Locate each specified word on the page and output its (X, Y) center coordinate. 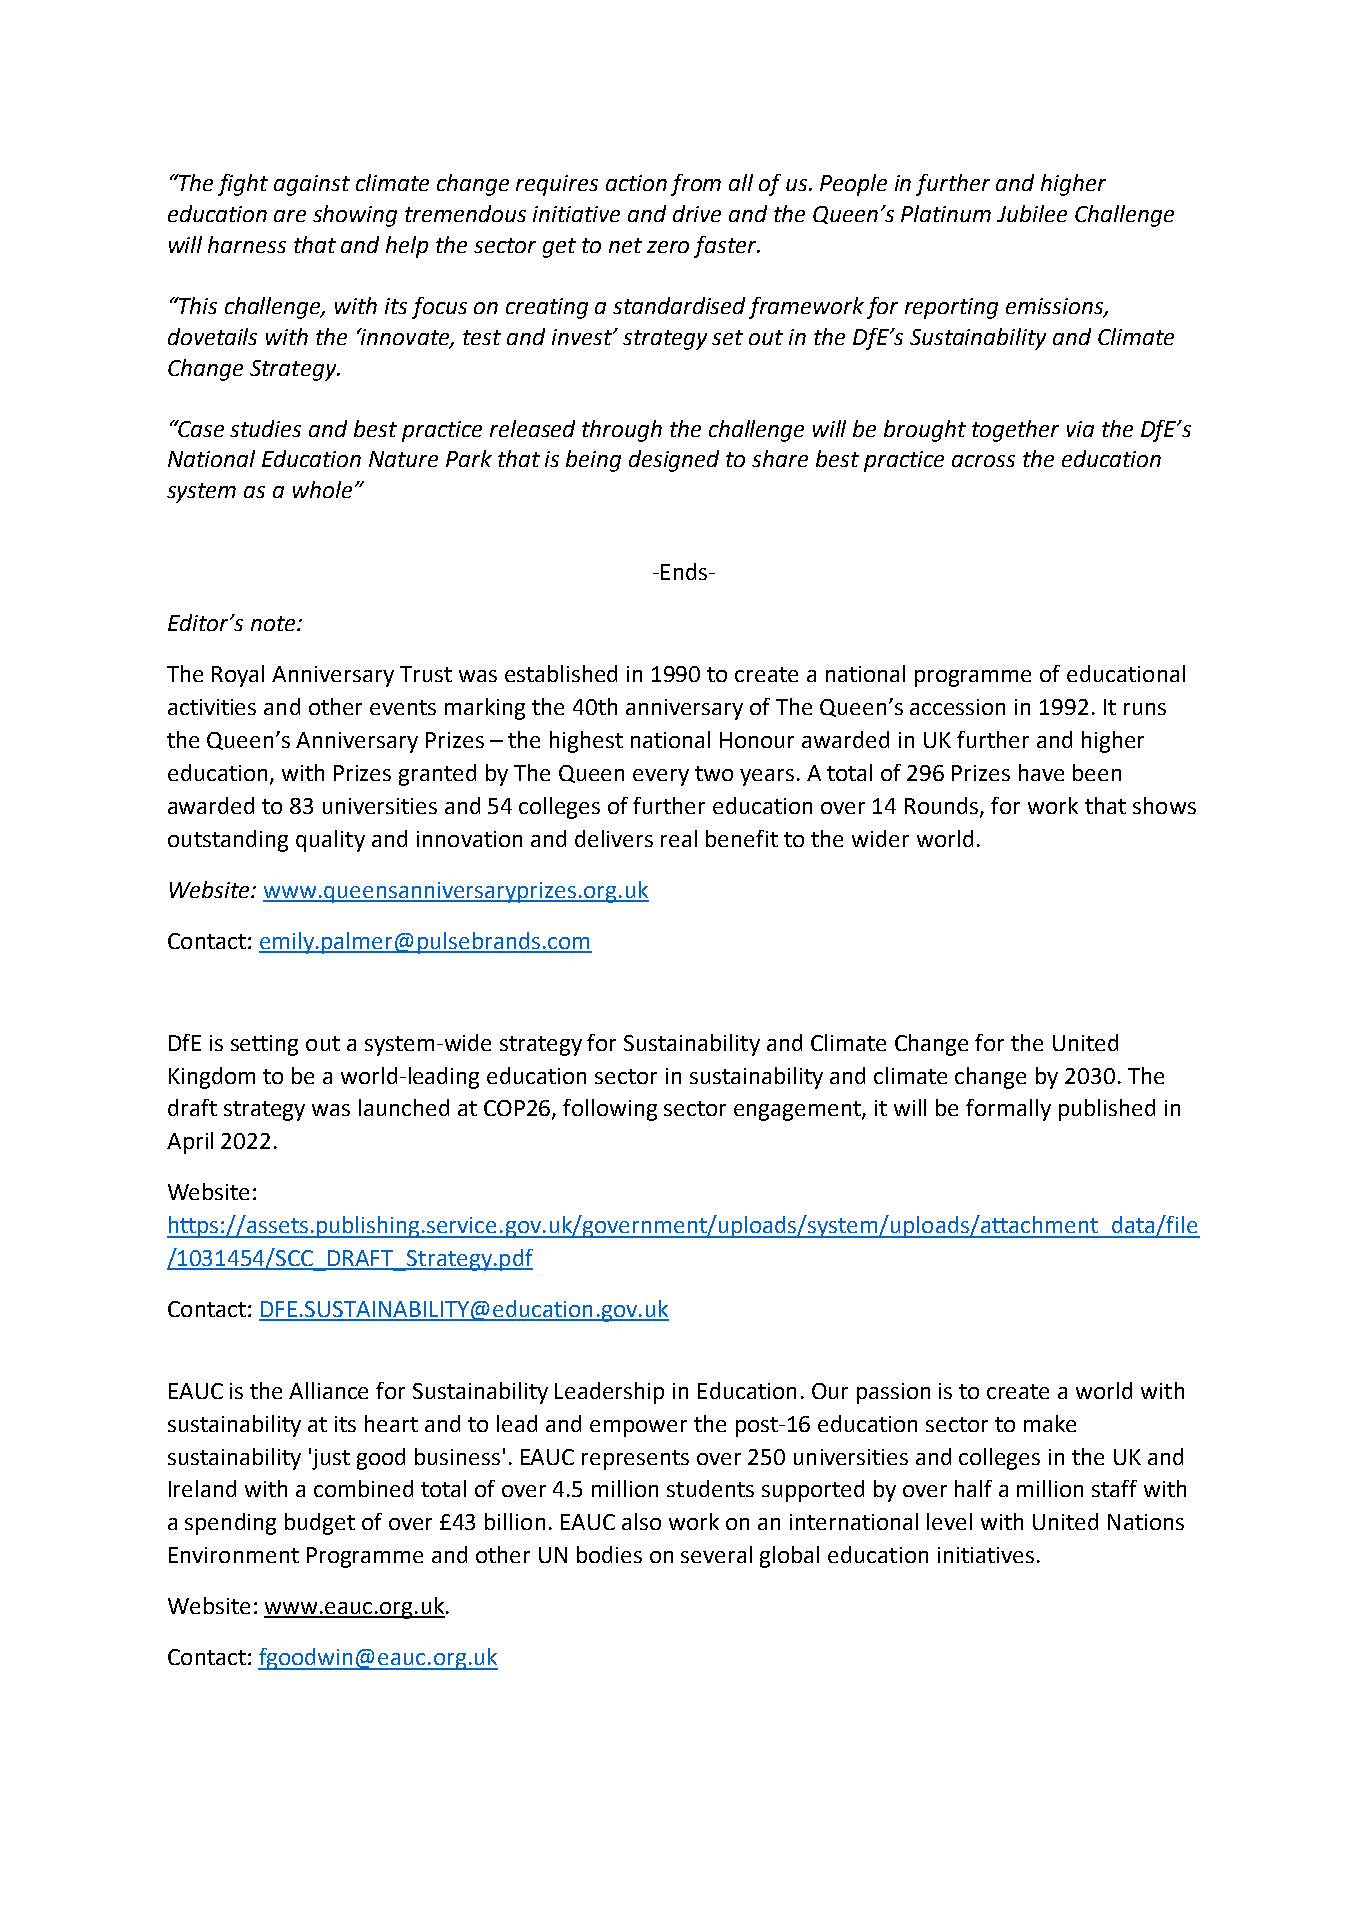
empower (638, 1428)
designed (674, 461)
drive (697, 213)
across (983, 461)
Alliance (328, 1390)
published (1107, 1110)
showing (355, 216)
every (661, 777)
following (610, 1110)
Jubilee (1032, 213)
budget (320, 1524)
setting (264, 1045)
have (1041, 772)
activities (212, 707)
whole (322, 489)
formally (1008, 1110)
